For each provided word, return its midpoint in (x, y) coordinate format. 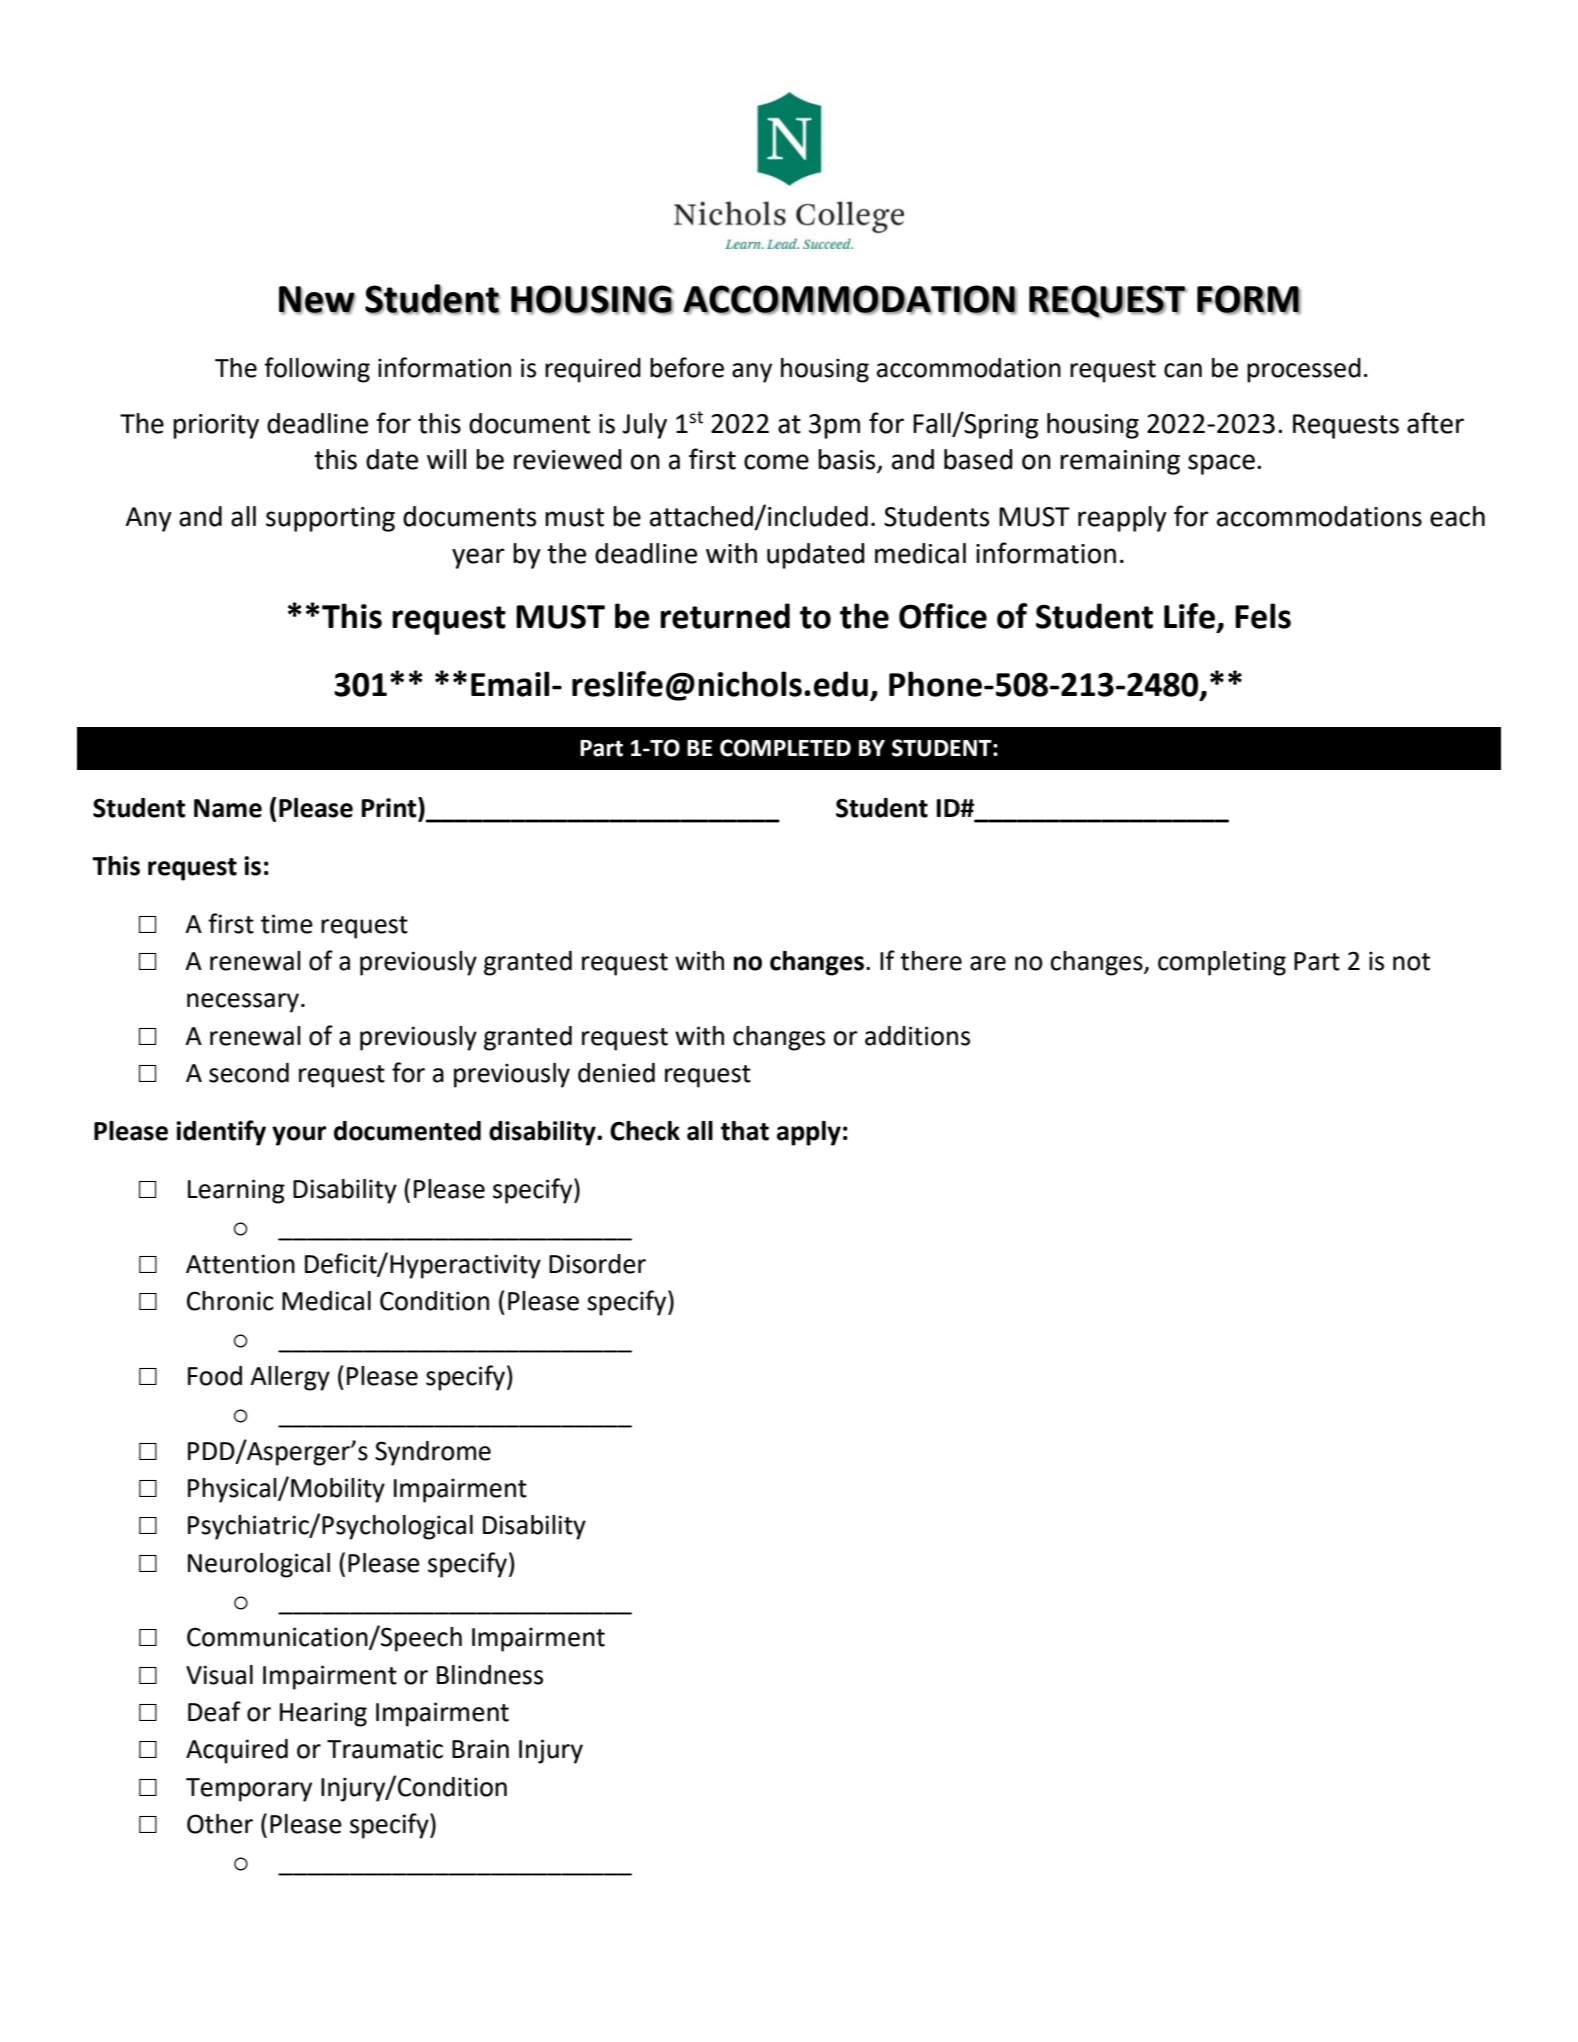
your (299, 1136)
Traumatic (385, 1749)
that (745, 1131)
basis (848, 460)
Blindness (490, 1675)
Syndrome (433, 1453)
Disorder (597, 1264)
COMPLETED (785, 748)
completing (1222, 963)
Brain (480, 1749)
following (317, 370)
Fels (1263, 616)
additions (917, 1036)
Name (228, 808)
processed (1304, 370)
